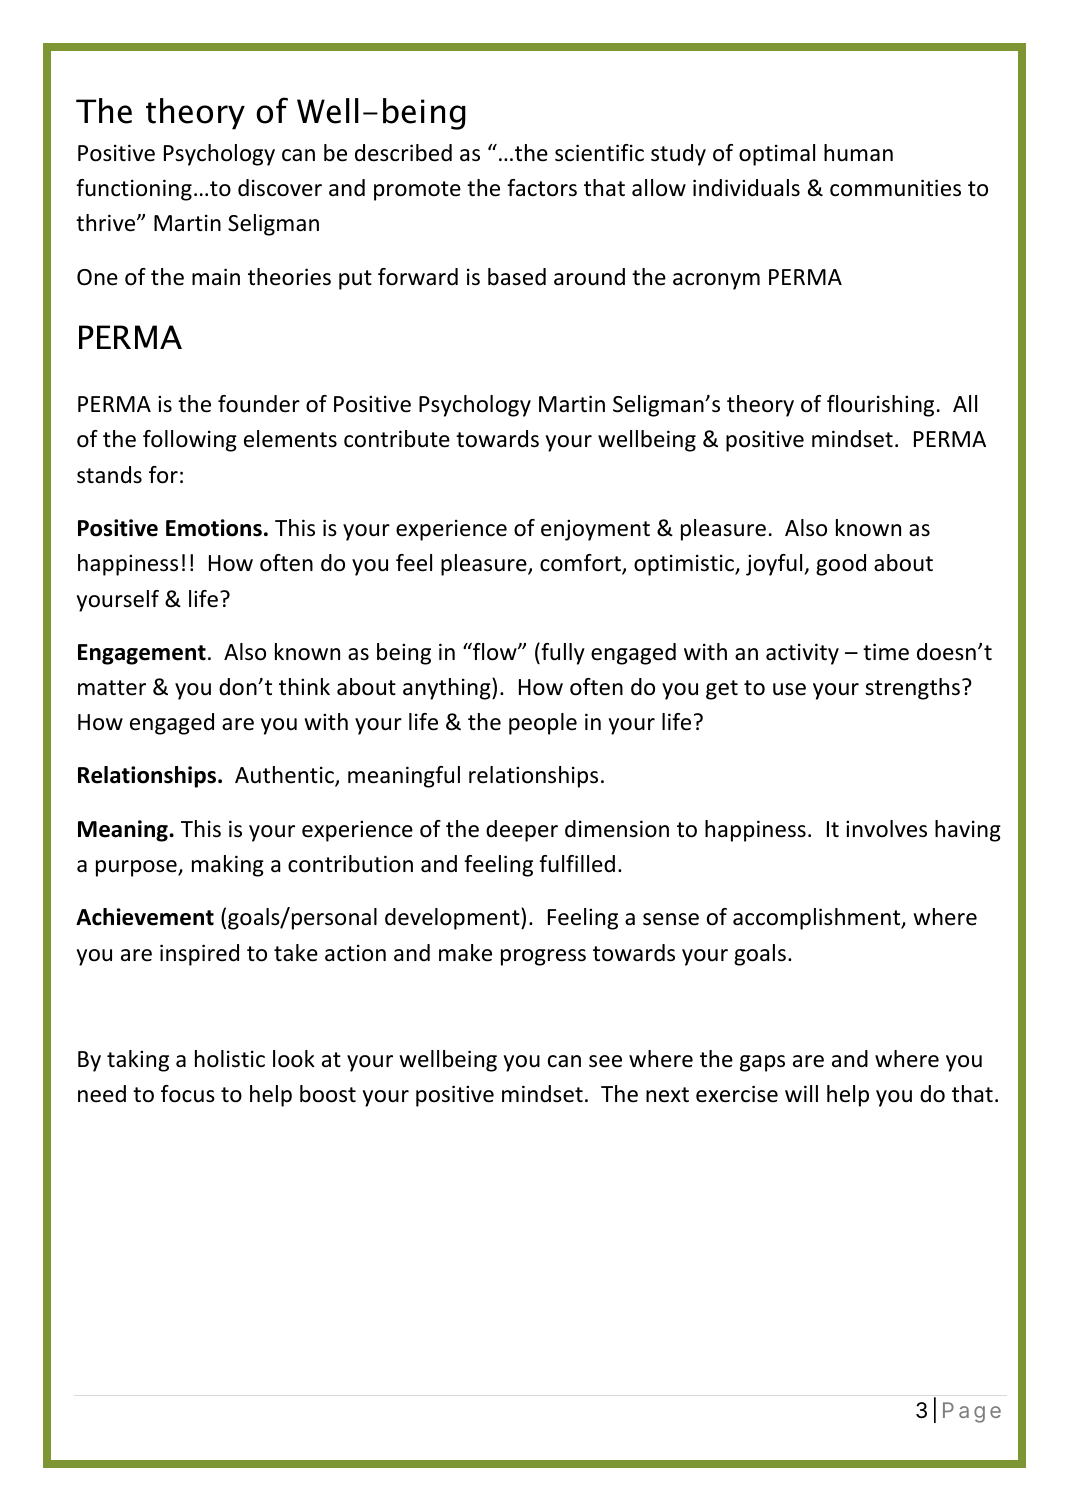 This screenshot has width=1069, height=1511. Describe the element at coordinates (142, 654) in the screenshot. I see `Engagement` at that location.
